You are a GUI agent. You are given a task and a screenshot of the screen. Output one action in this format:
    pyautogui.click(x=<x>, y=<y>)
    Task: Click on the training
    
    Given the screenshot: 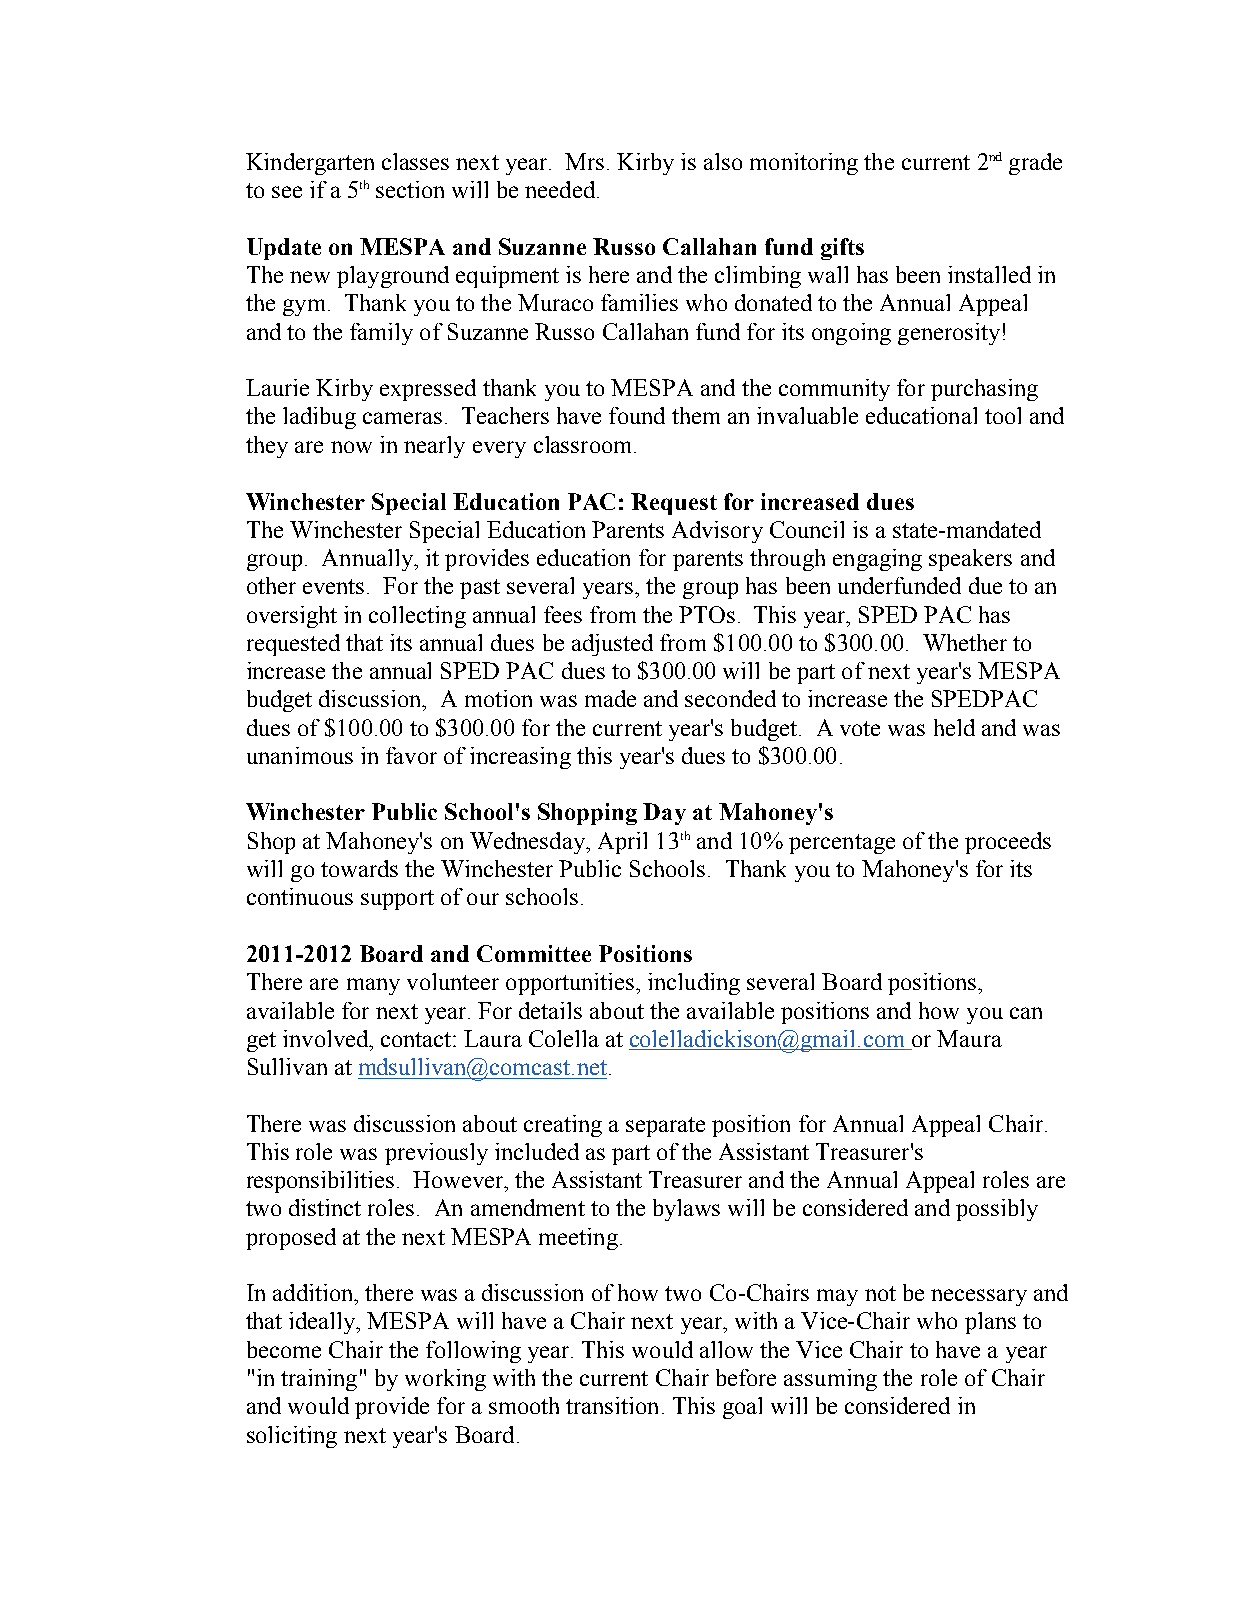 What is the action you would take?
    pyautogui.click(x=319, y=1380)
